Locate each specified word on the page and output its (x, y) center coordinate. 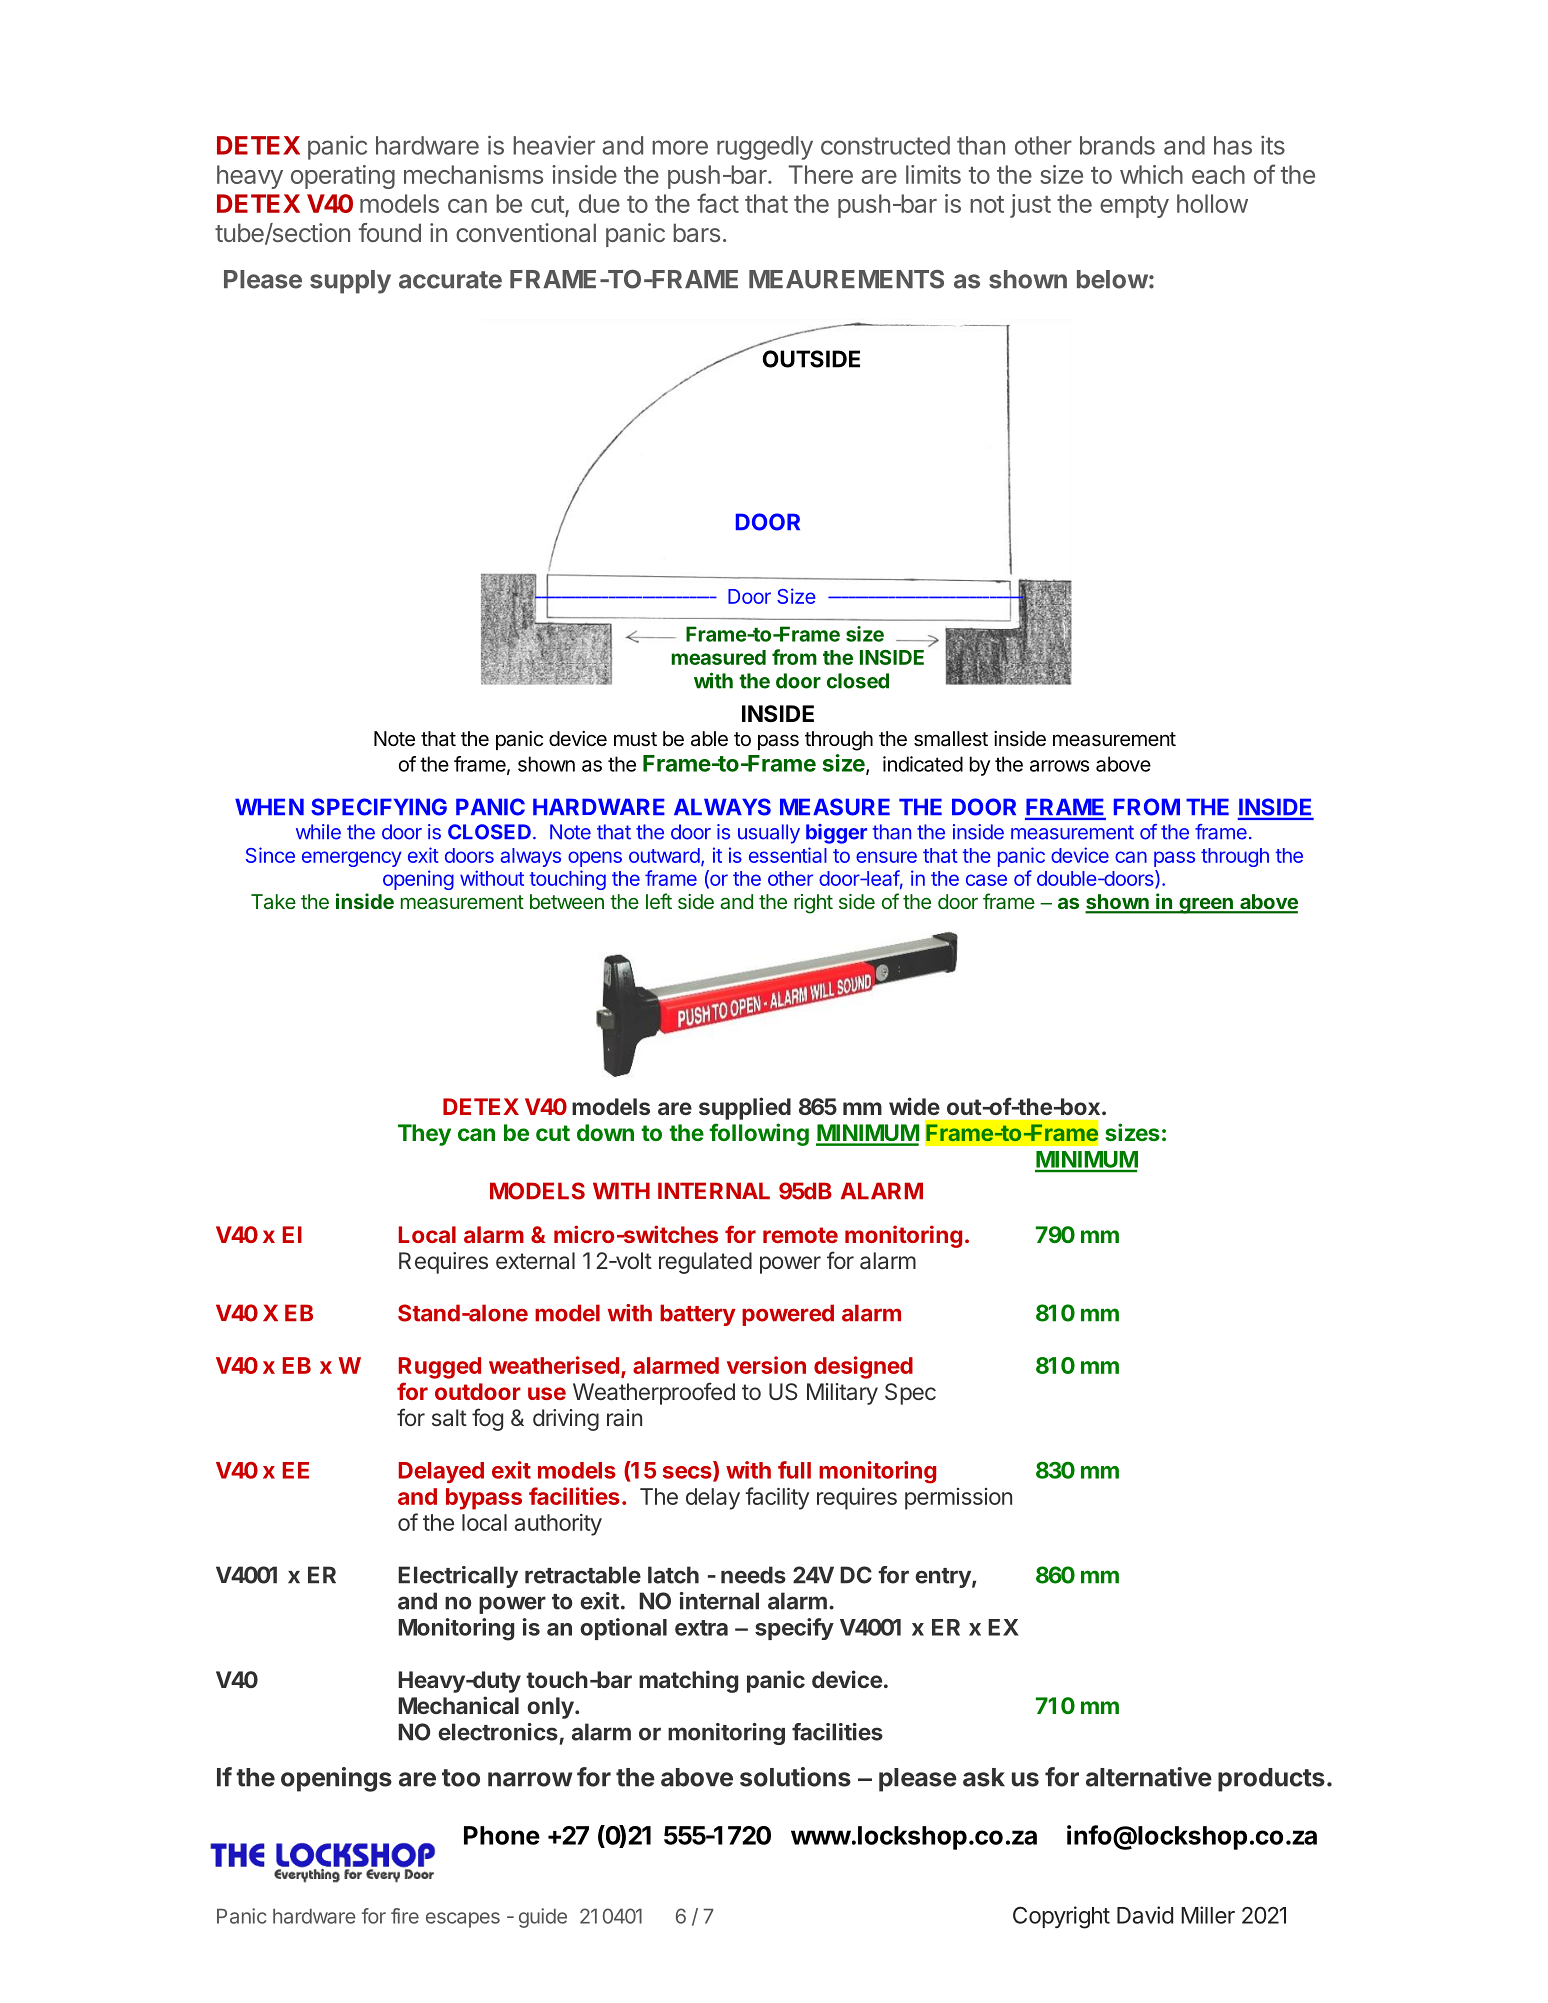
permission (958, 1499)
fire (405, 1916)
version (766, 1365)
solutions (795, 1777)
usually (769, 834)
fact (718, 203)
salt (449, 1418)
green (1206, 906)
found (390, 232)
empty (1134, 207)
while (318, 832)
